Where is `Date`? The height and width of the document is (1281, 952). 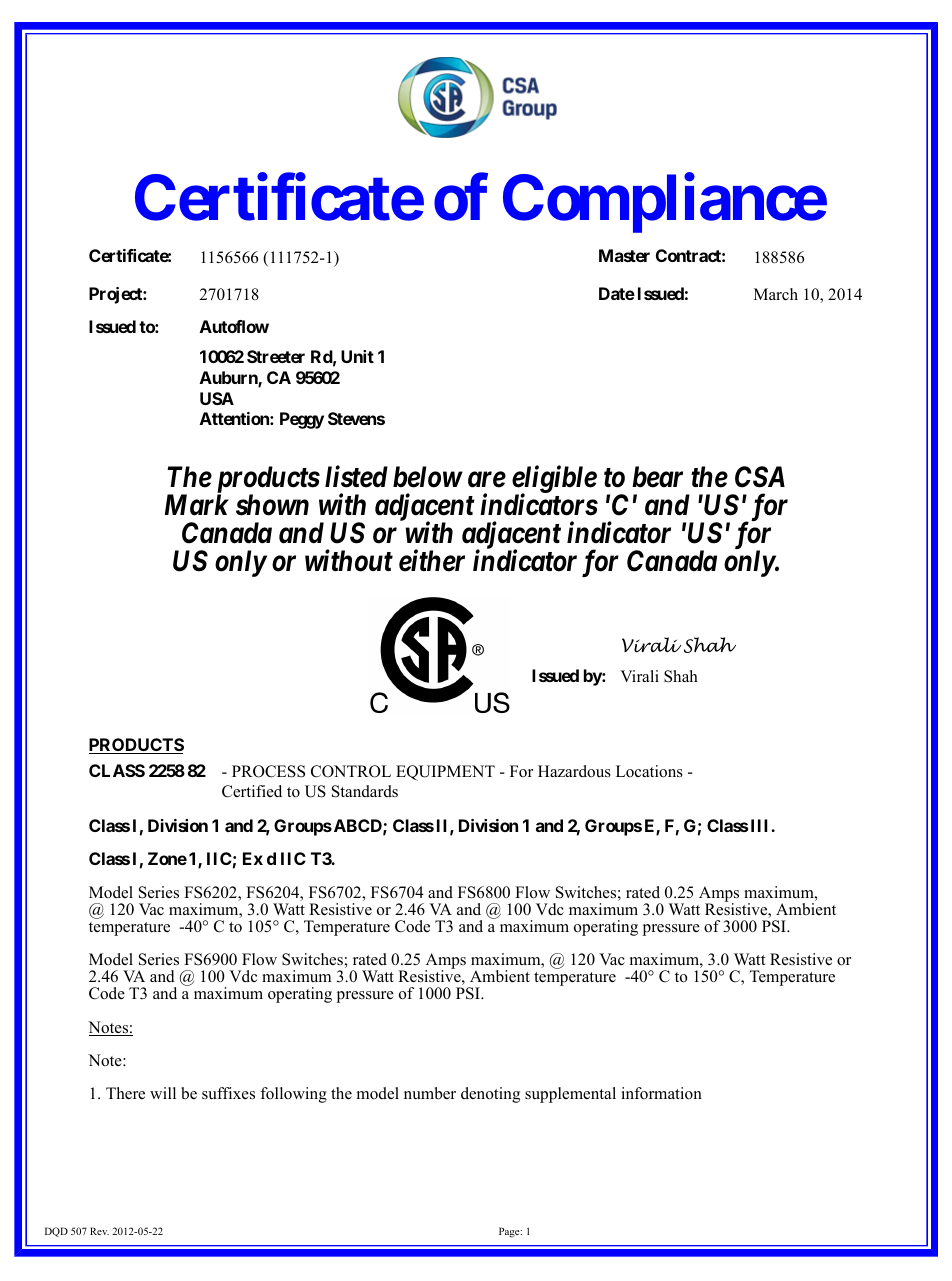
Date is located at coordinates (617, 293).
